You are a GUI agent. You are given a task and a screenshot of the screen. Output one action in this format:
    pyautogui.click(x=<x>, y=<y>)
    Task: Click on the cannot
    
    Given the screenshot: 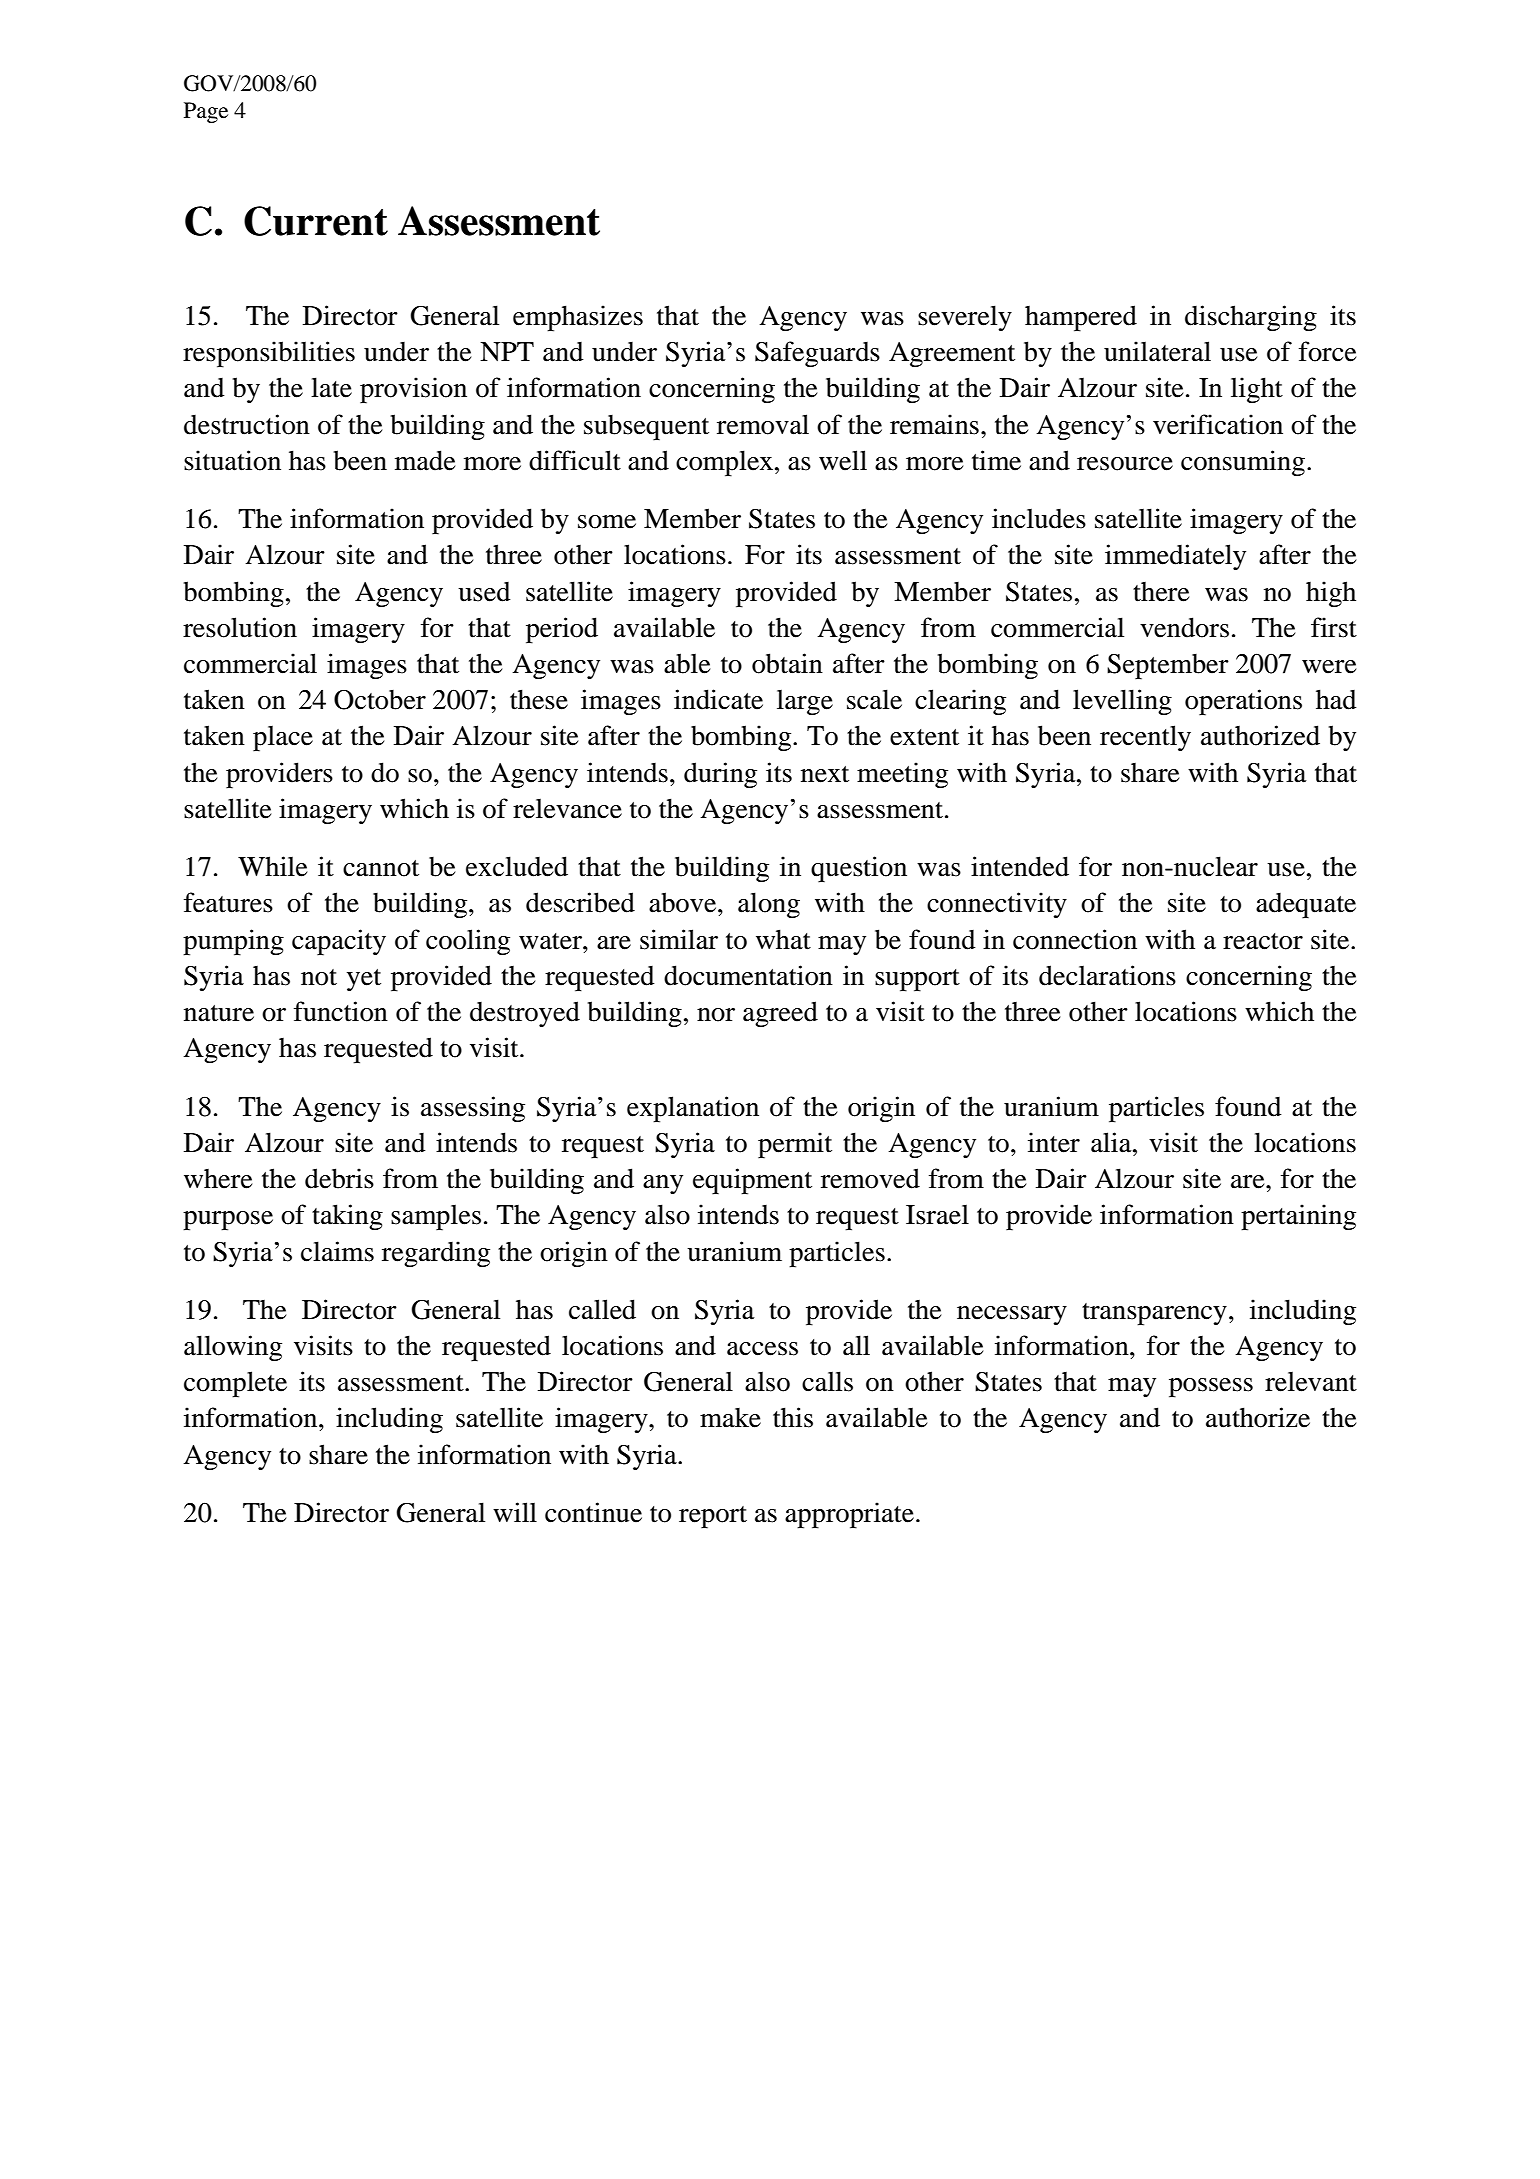 What is the action you would take?
    pyautogui.click(x=381, y=868)
